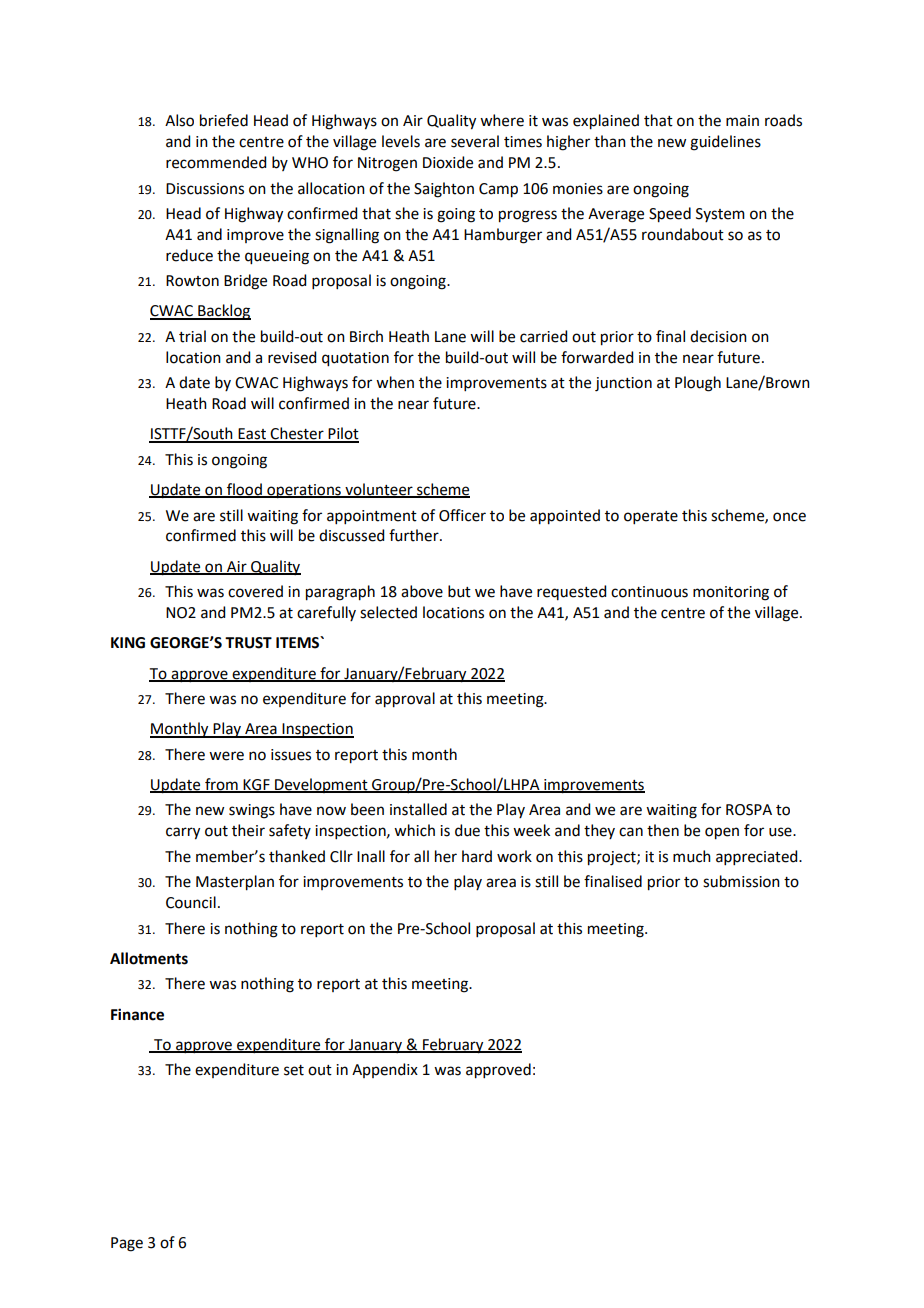  Describe the element at coordinates (191, 902) in the page. I see `Council` at that location.
